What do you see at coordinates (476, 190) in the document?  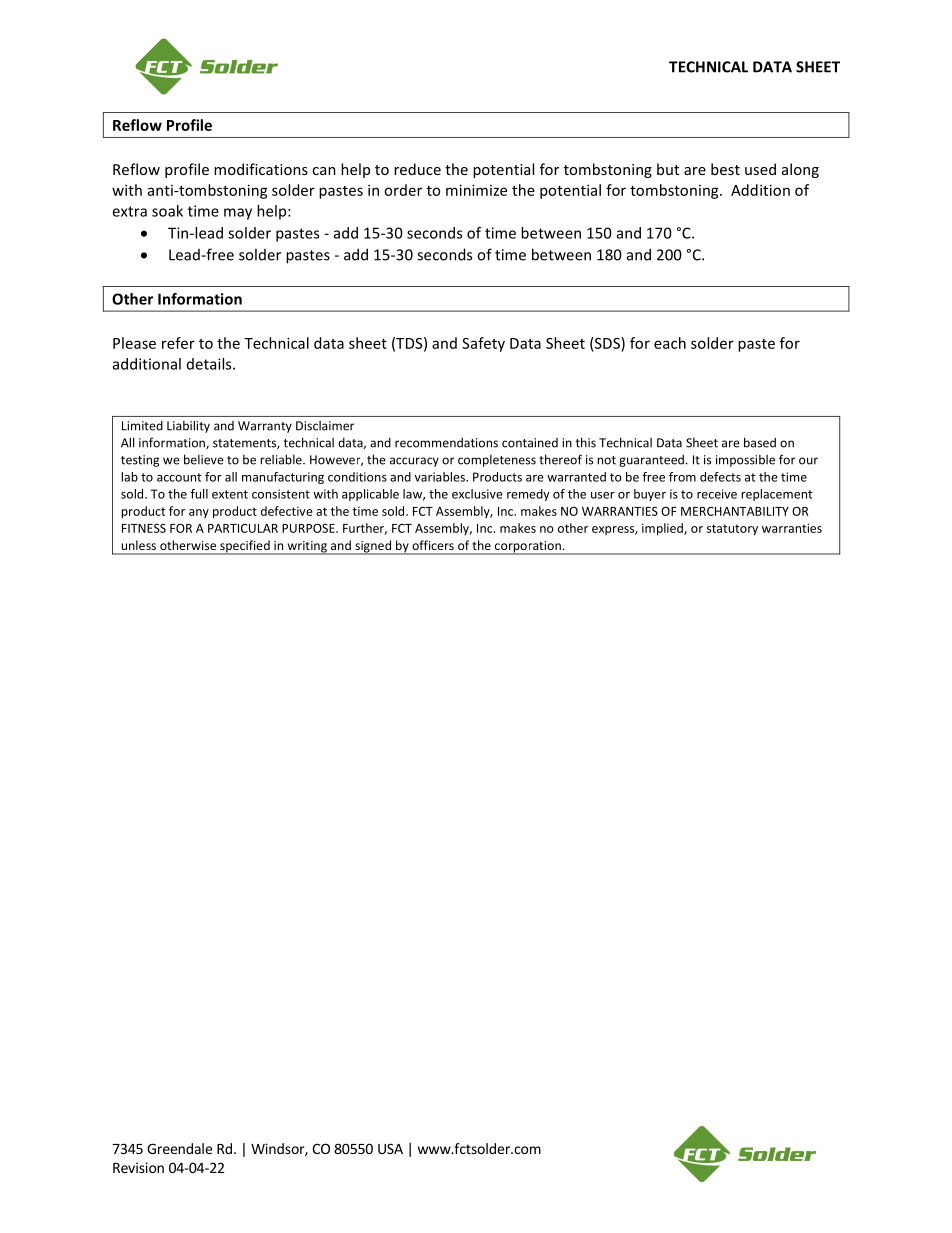 I see `minimize` at bounding box center [476, 190].
